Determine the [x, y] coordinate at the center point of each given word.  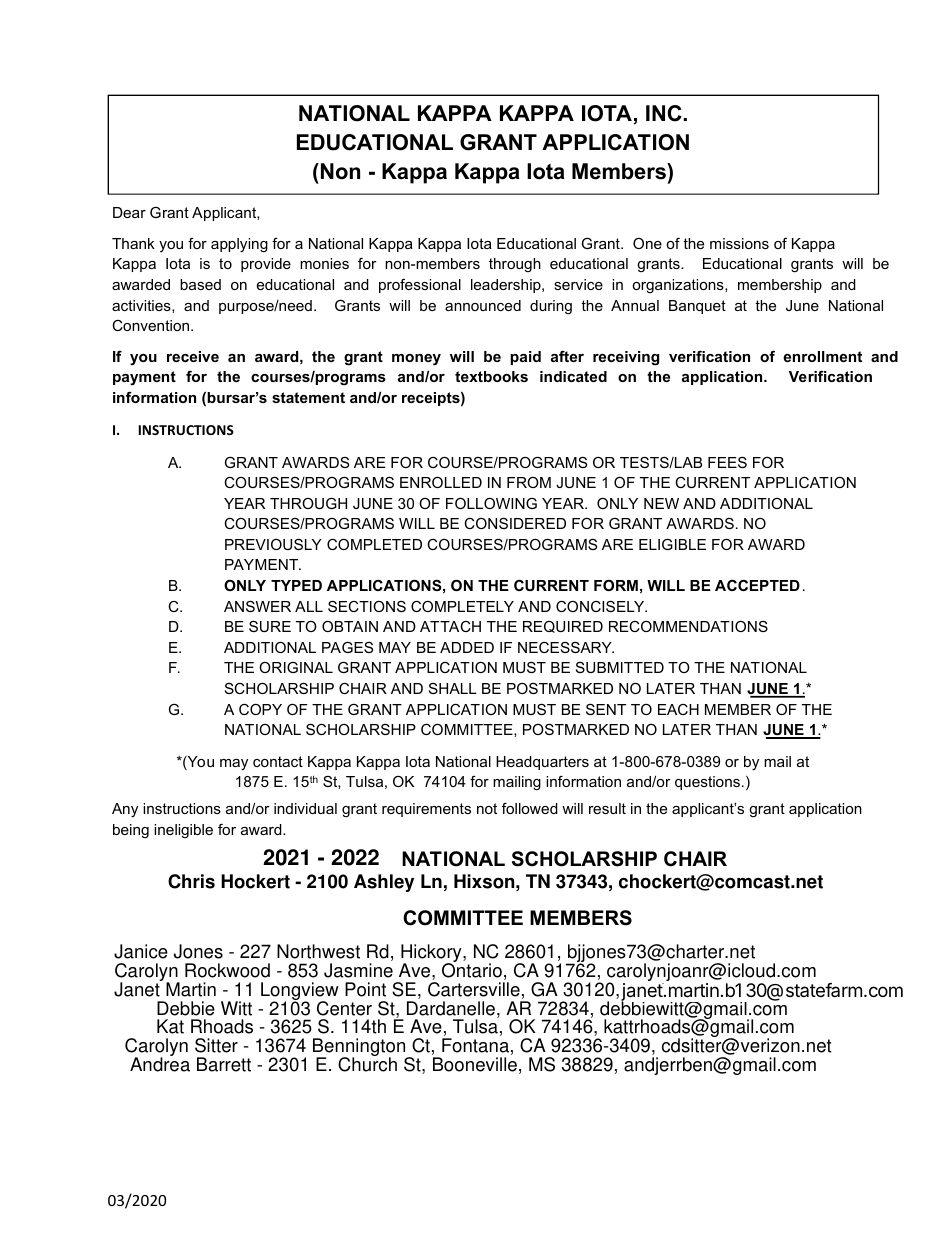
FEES [727, 462]
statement [308, 397]
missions [739, 243]
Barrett [224, 1064]
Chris [191, 881]
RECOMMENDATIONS [688, 626]
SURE [270, 626]
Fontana [475, 1045]
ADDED [467, 647]
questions [709, 783]
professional [420, 286]
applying [239, 245]
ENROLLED [441, 482]
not [487, 808]
